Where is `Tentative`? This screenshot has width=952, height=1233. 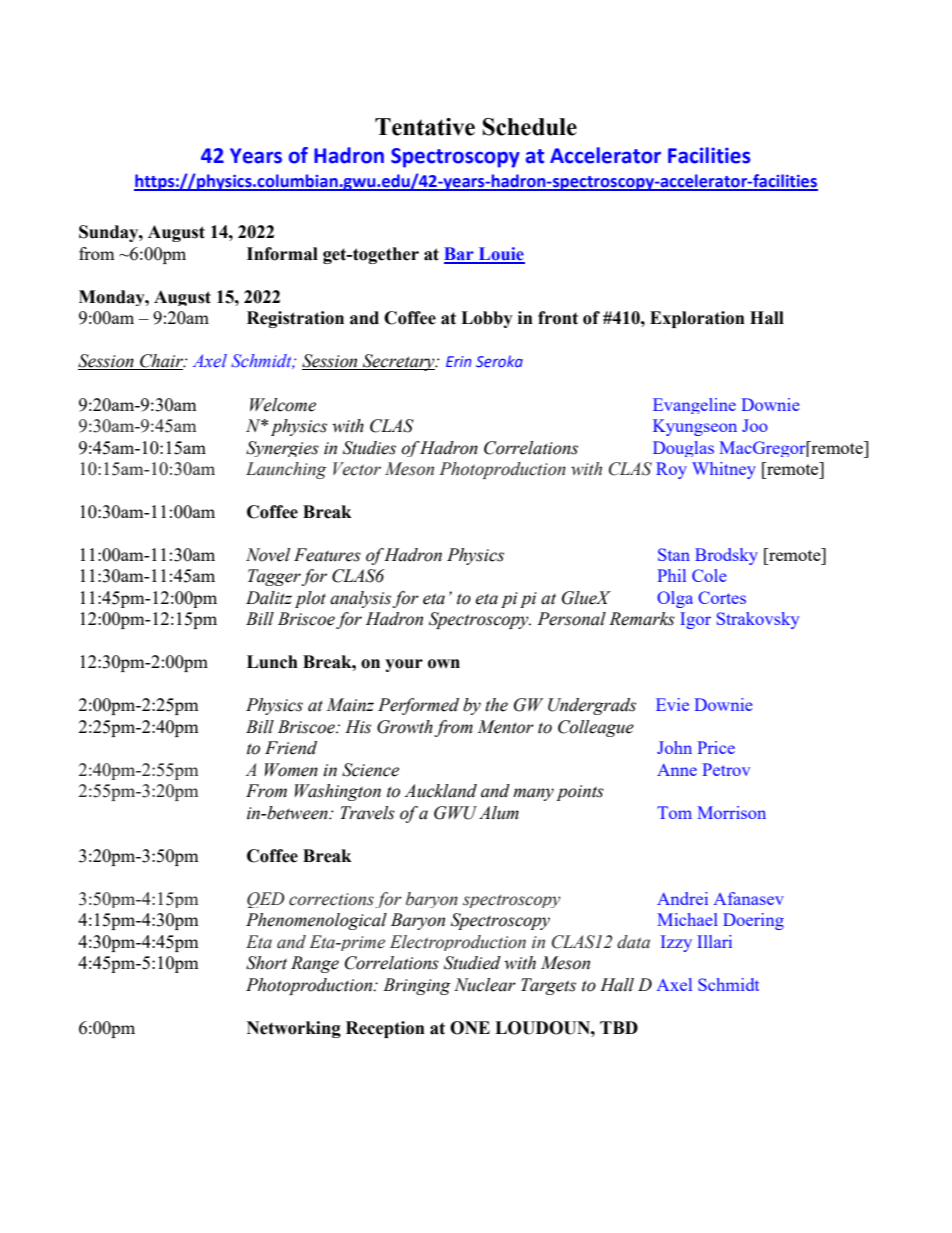 Tentative is located at coordinates (425, 127).
